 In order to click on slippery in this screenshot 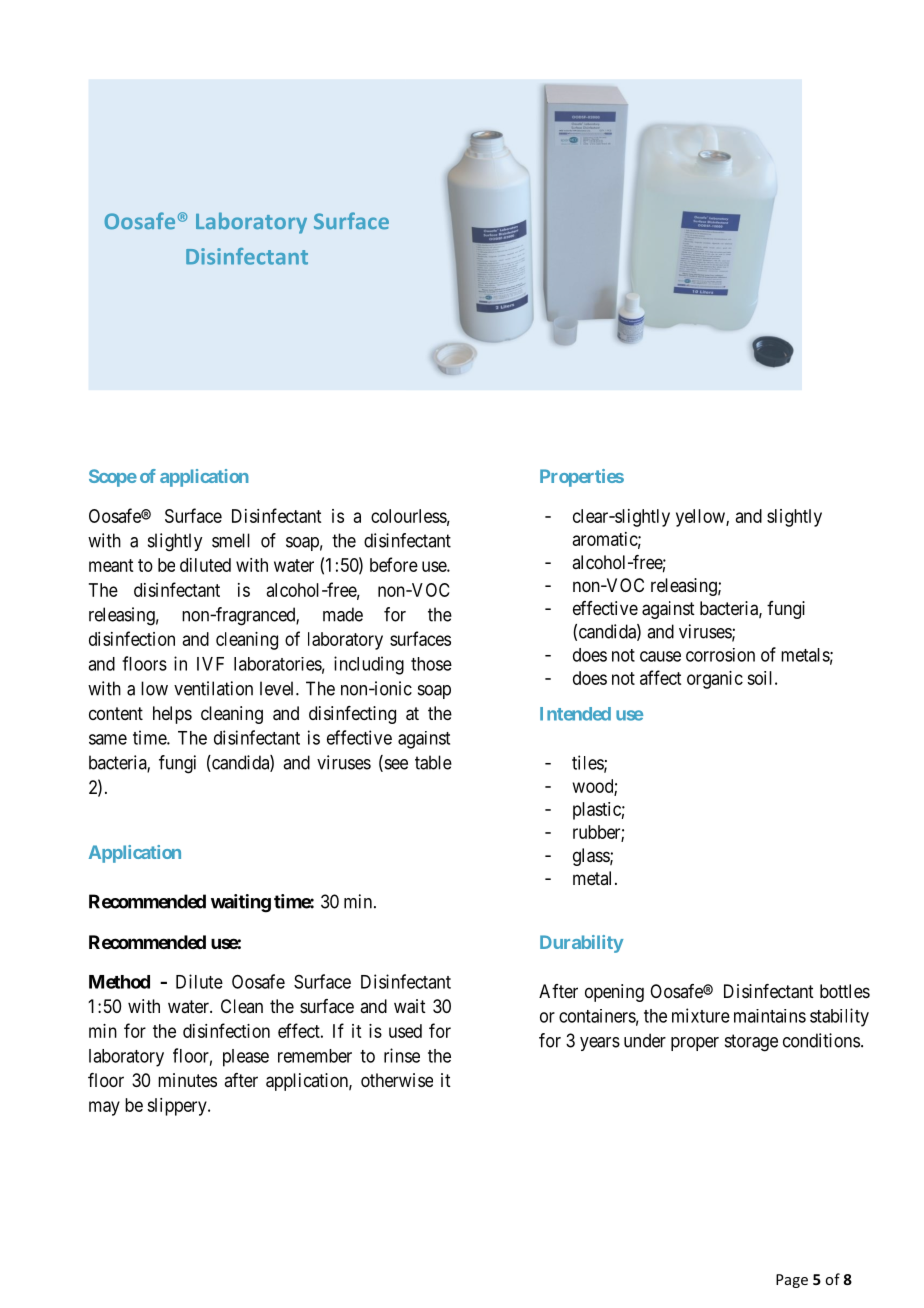, I will do `click(178, 1107)`.
